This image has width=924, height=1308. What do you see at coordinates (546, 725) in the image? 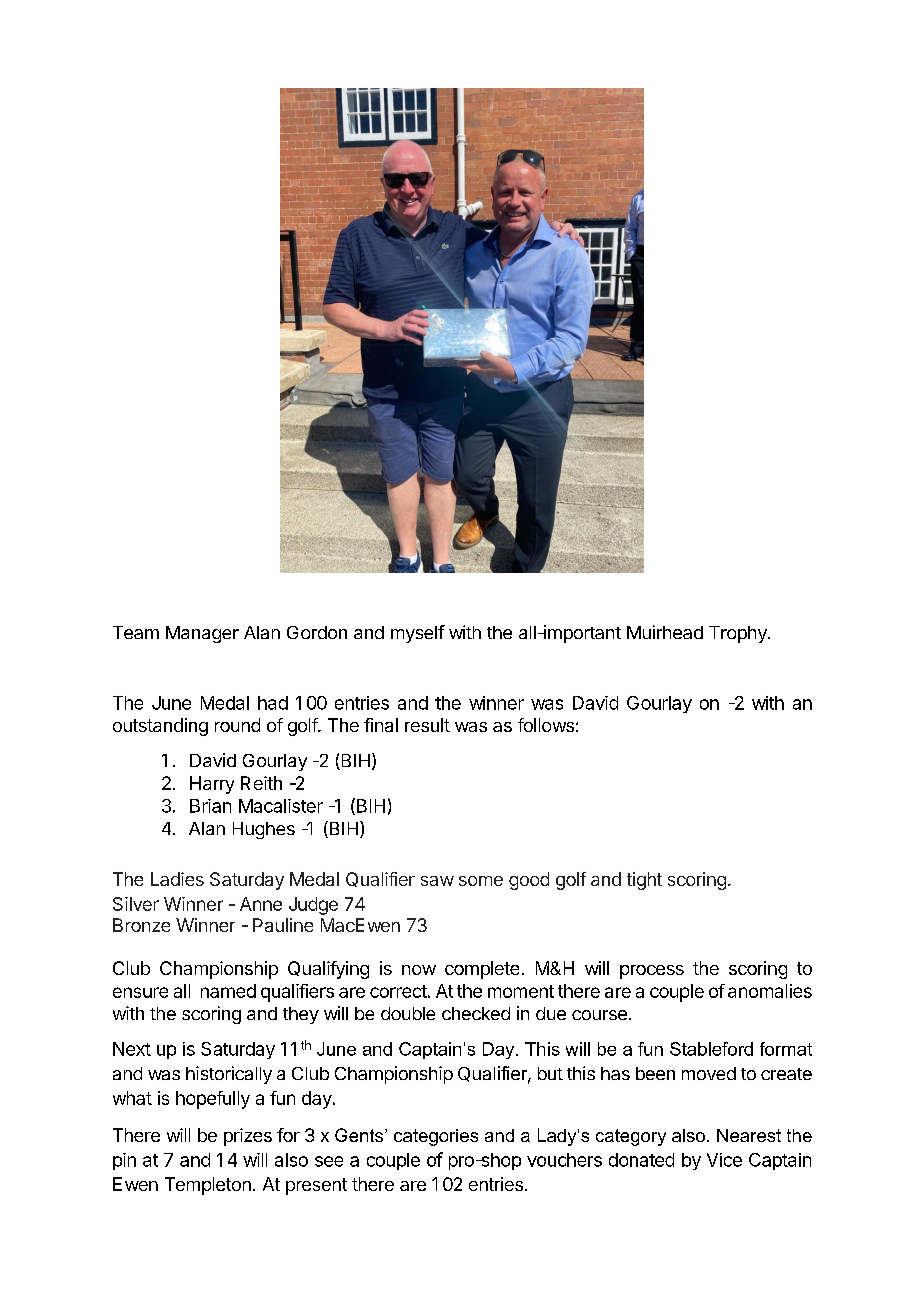
I see `follows` at bounding box center [546, 725].
